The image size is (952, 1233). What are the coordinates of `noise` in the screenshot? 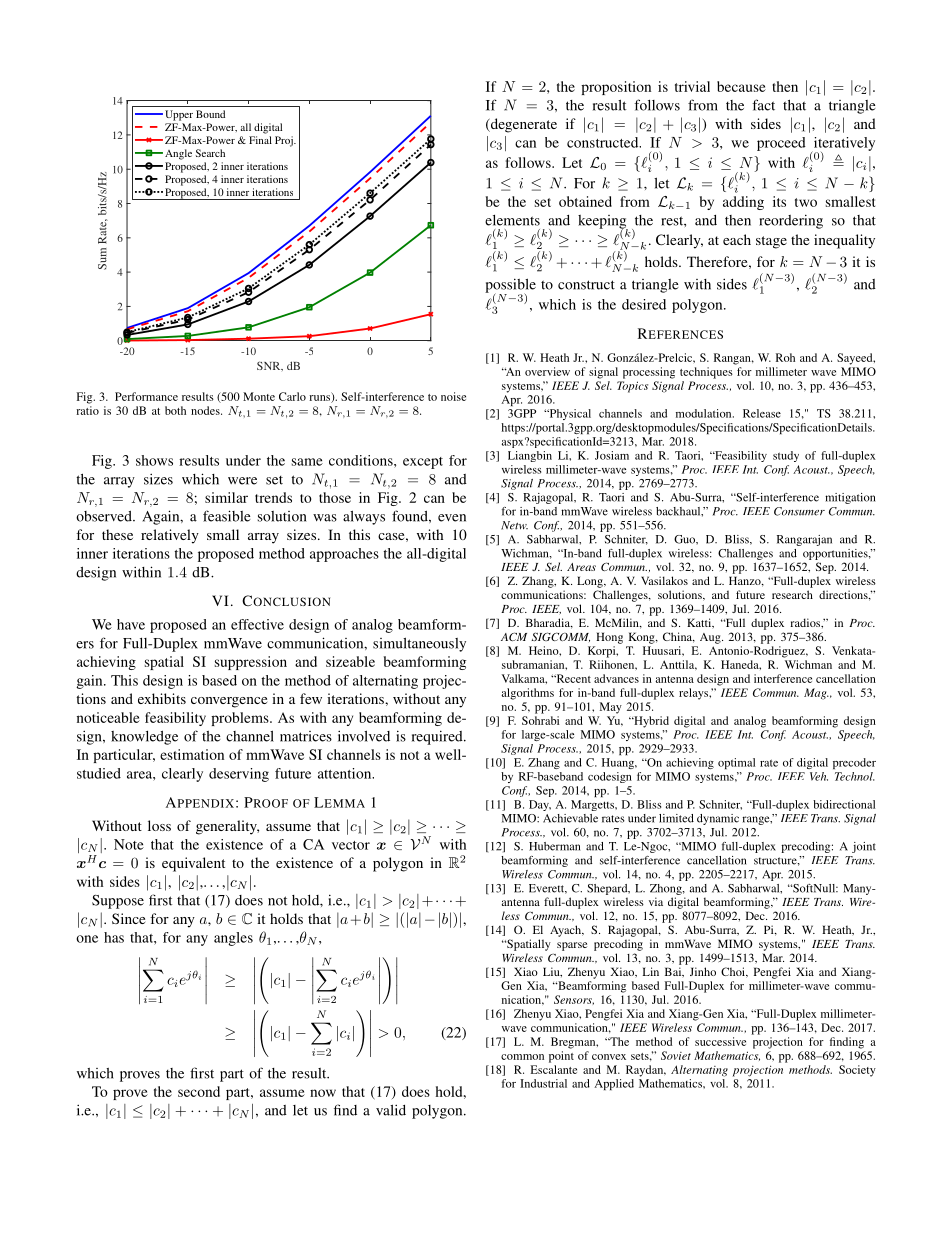 It's located at (453, 396).
